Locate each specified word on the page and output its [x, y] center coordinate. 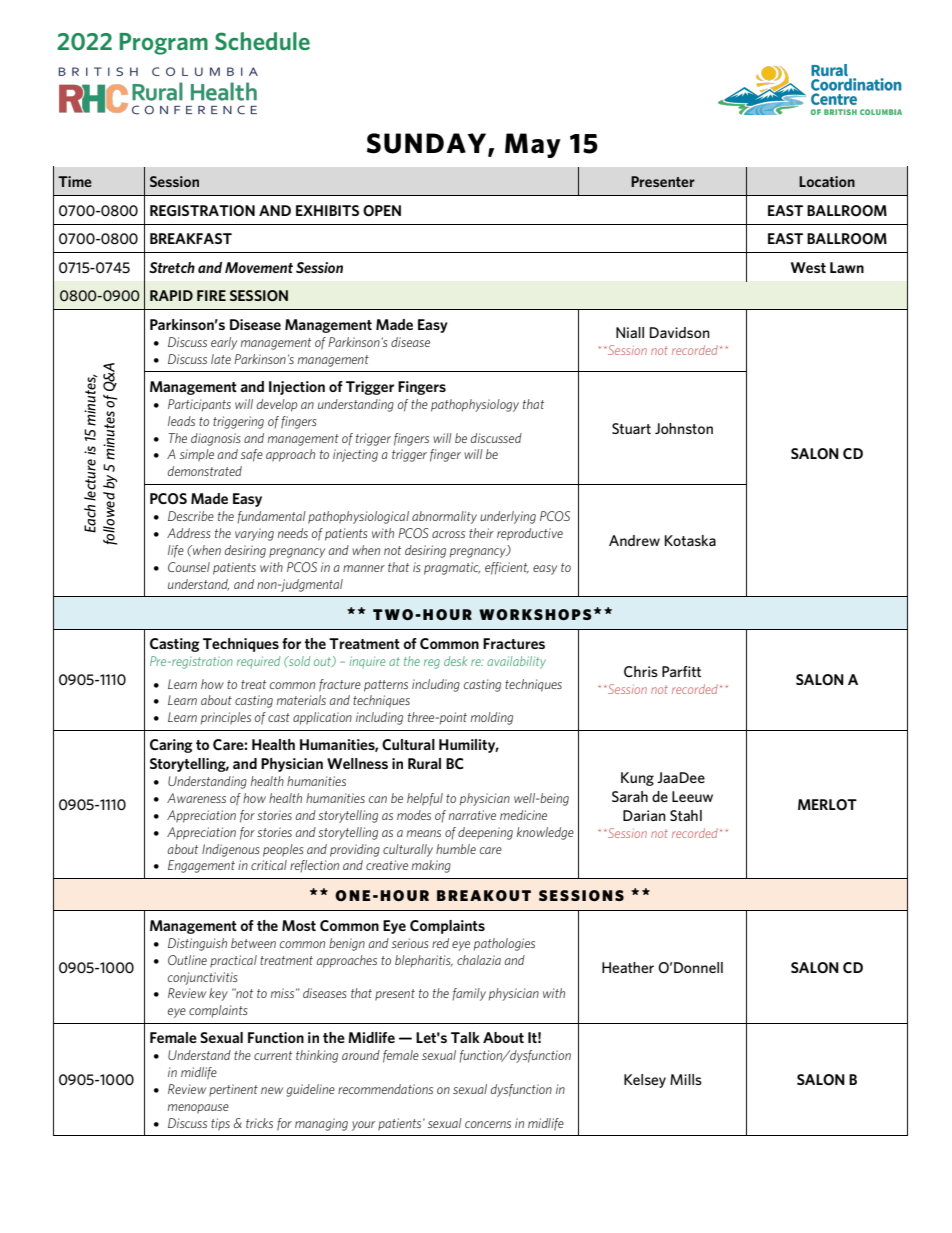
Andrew [634, 540]
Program [164, 44]
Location [827, 181]
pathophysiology [475, 405]
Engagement [201, 866]
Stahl [686, 815]
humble [456, 849]
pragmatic [452, 568]
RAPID [171, 295]
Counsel [189, 567]
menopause [198, 1109]
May [533, 145]
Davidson [680, 332]
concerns [488, 1124]
